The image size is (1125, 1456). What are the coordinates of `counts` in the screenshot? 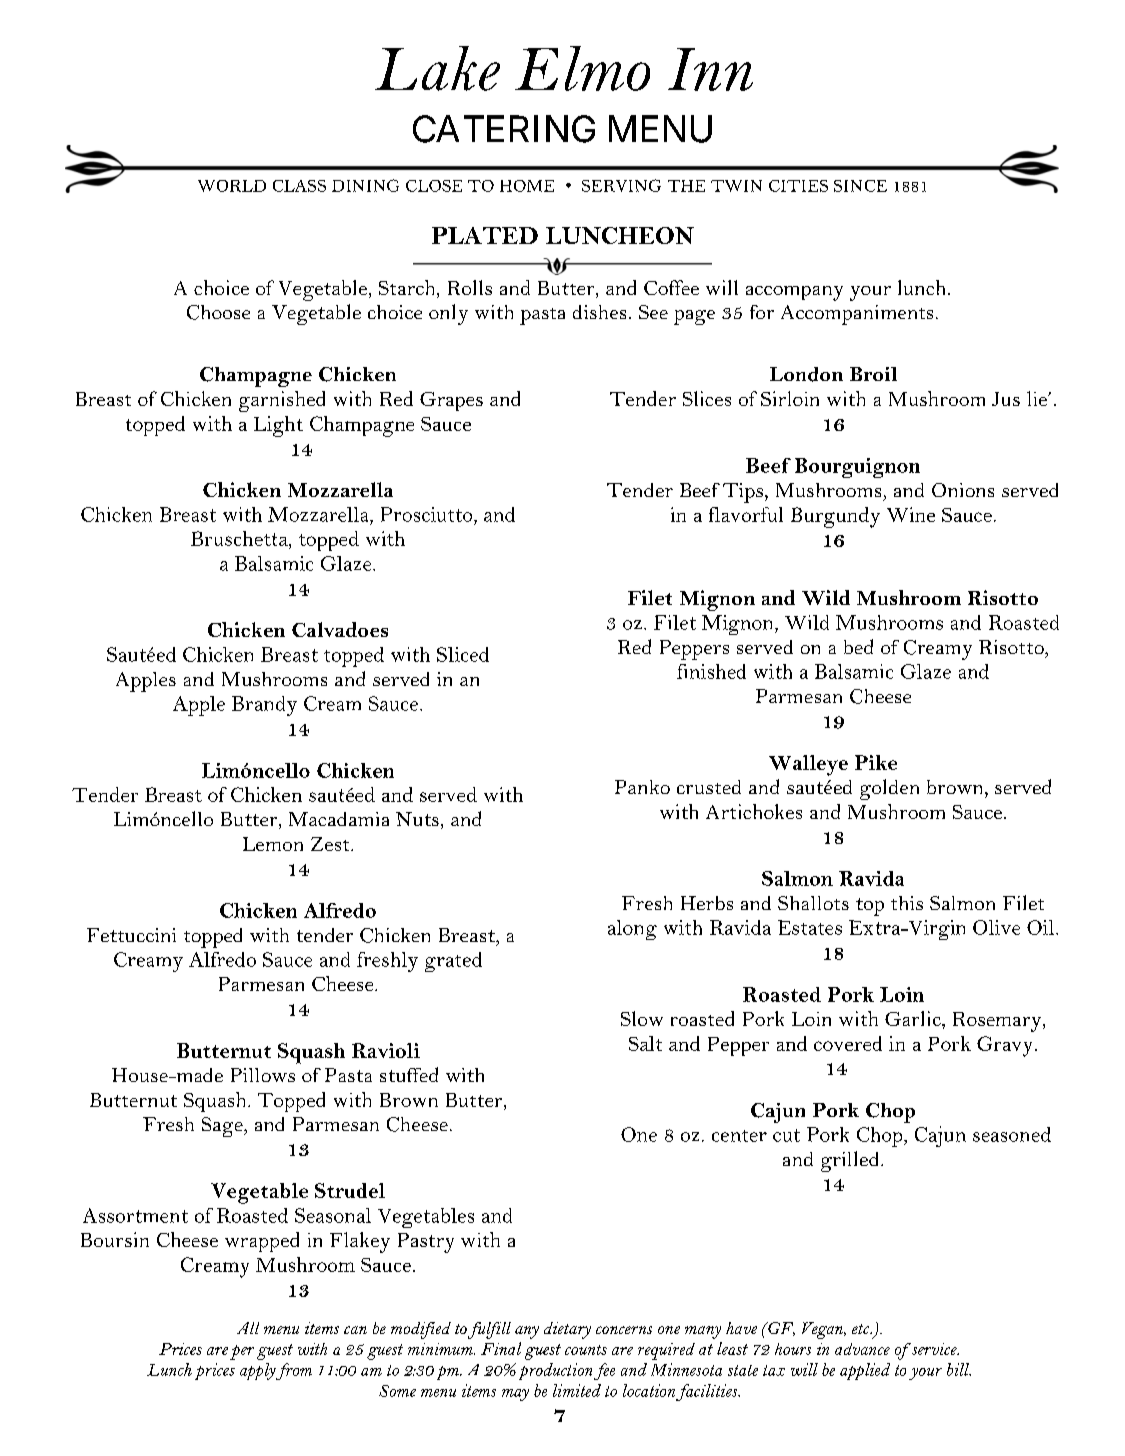 It's located at (586, 1350).
